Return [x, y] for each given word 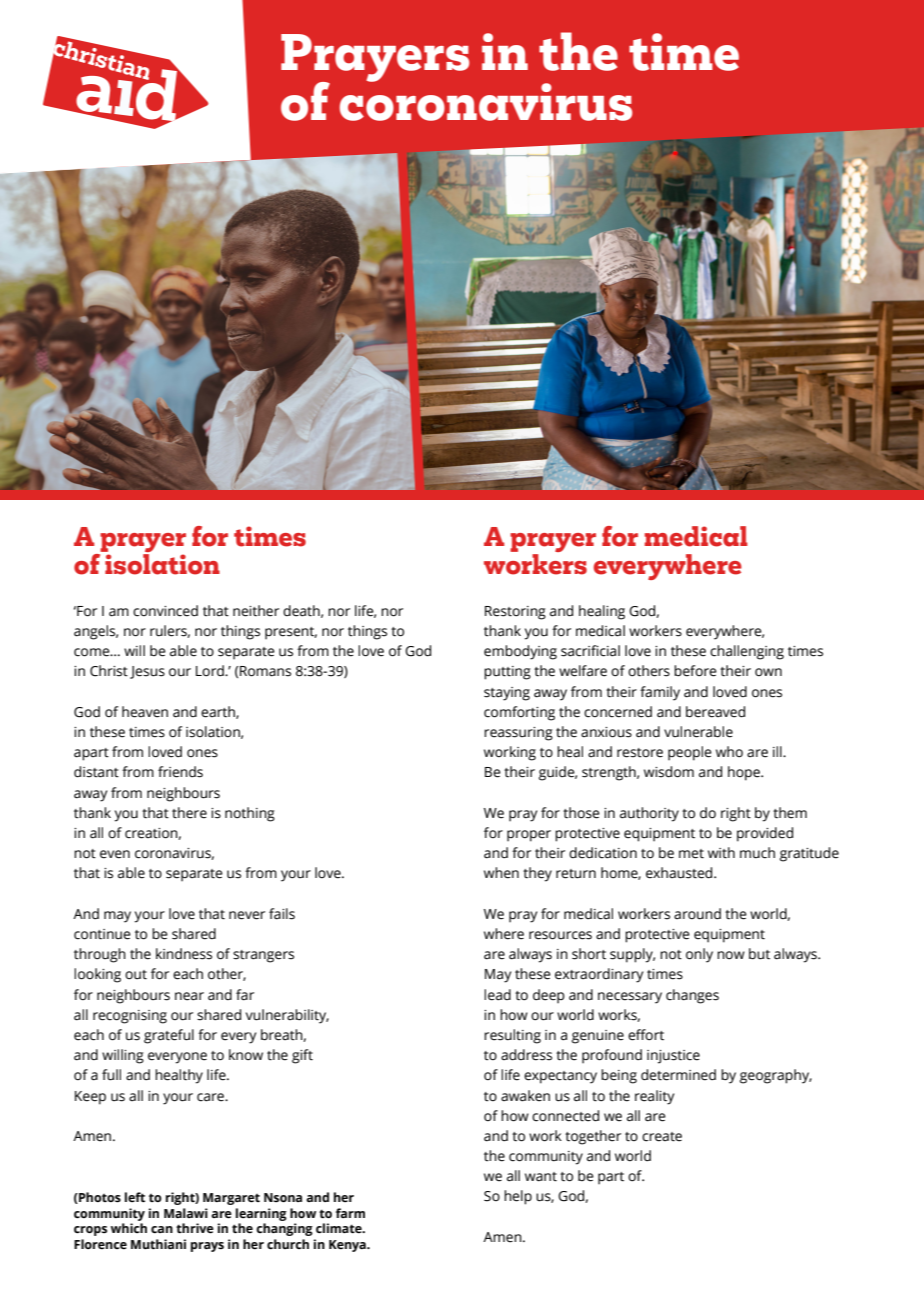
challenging [747, 652]
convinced [165, 611]
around [697, 914]
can [162, 1229]
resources [560, 935]
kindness [184, 954]
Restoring [515, 613]
